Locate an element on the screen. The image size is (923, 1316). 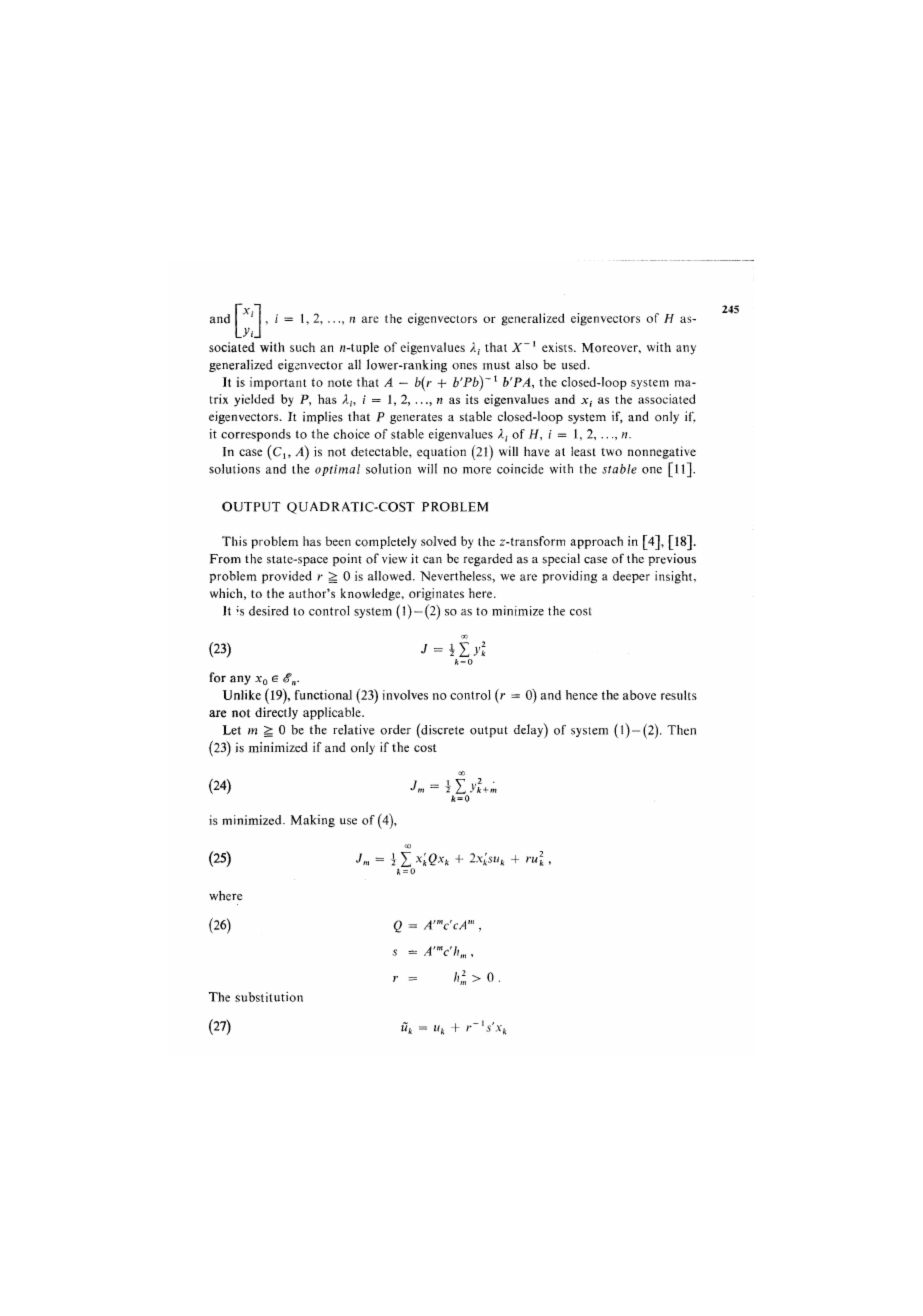
important is located at coordinates (278, 383).
